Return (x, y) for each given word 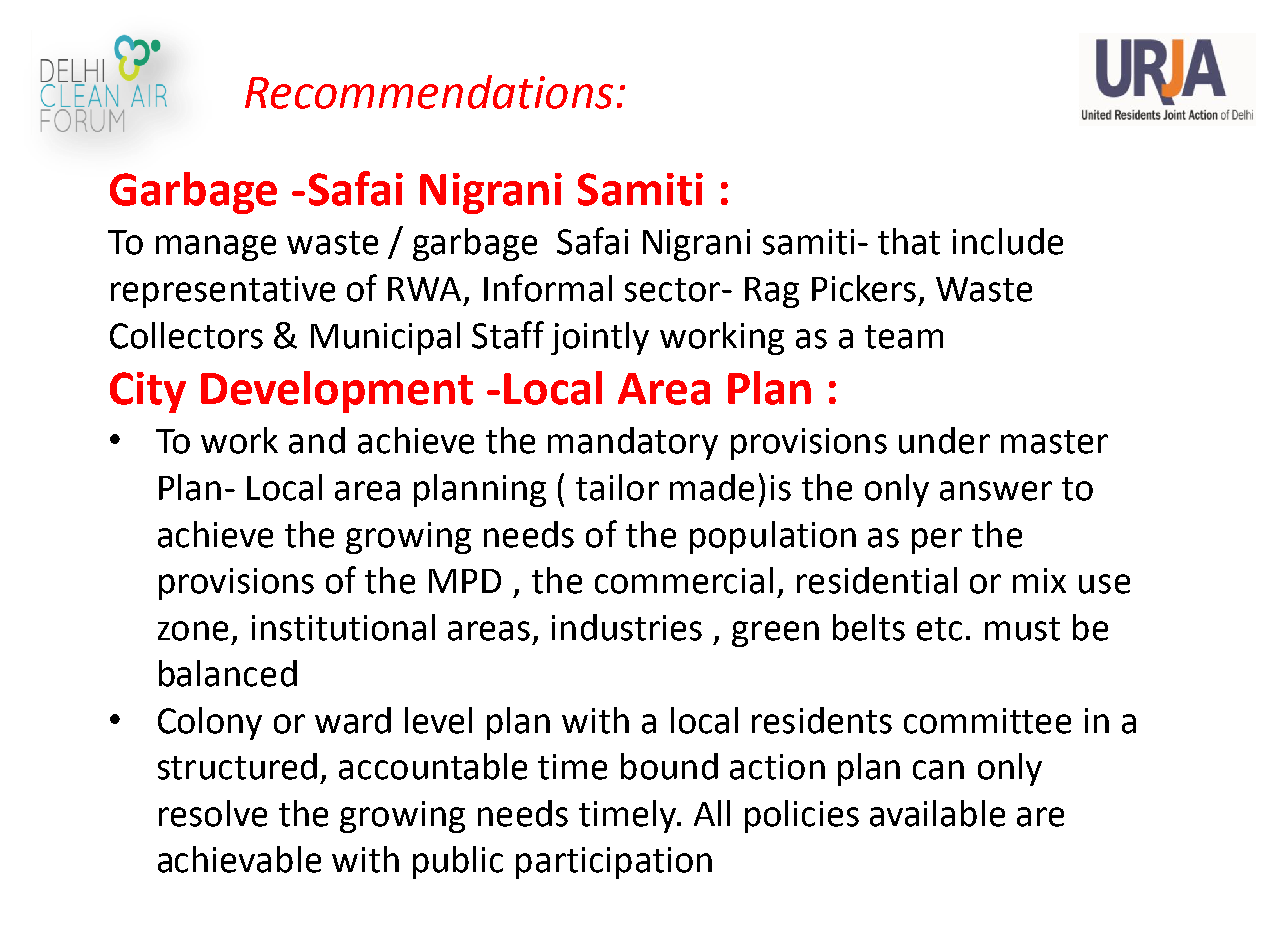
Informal (548, 288)
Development (337, 392)
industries (627, 627)
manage (216, 248)
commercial (684, 580)
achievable (239, 859)
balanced (228, 673)
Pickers (864, 288)
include (1008, 241)
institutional (343, 627)
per (937, 541)
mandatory (633, 443)
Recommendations (429, 92)
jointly (600, 338)
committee (987, 721)
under (944, 440)
